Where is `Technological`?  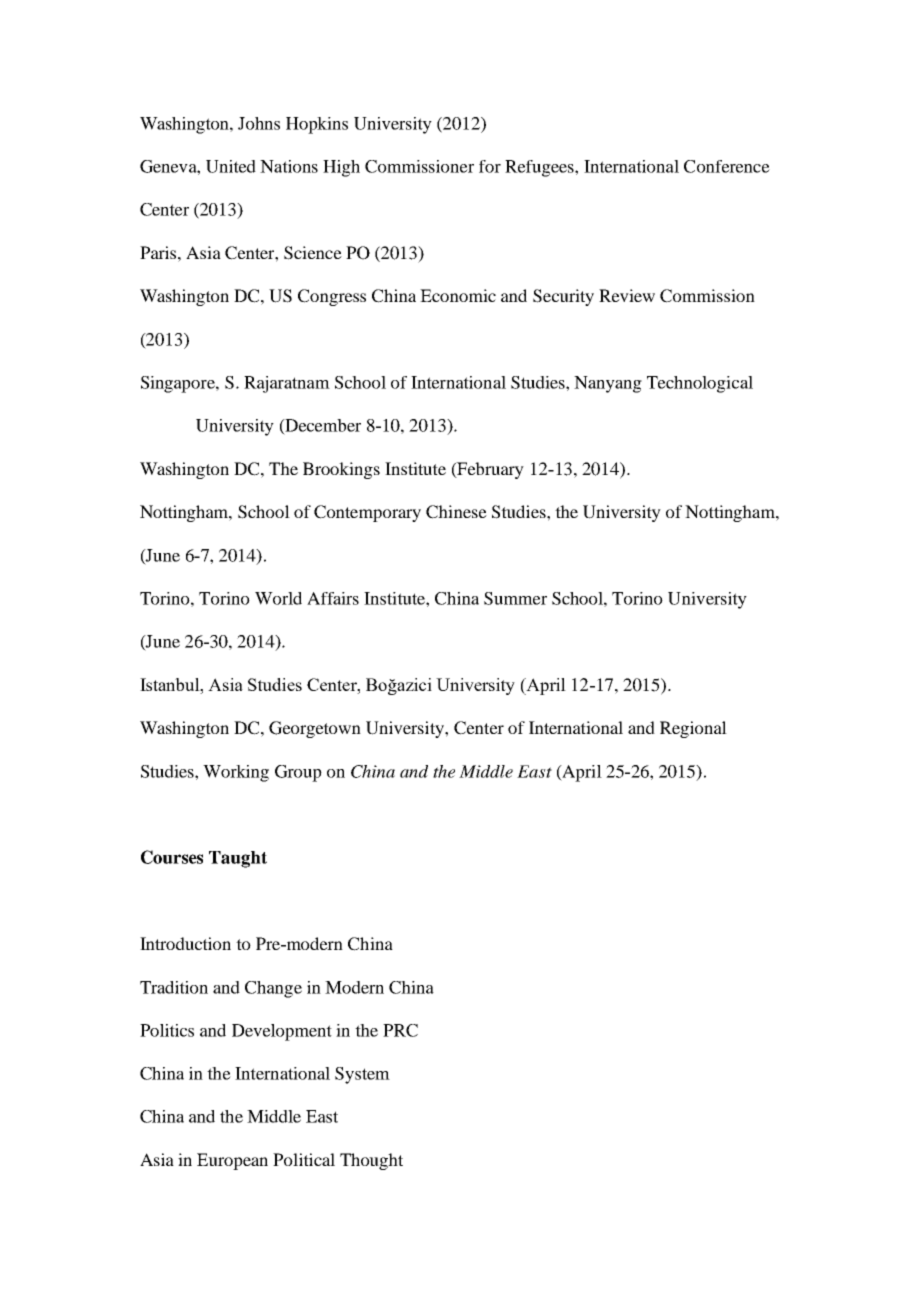
Technological is located at coordinates (700, 384).
